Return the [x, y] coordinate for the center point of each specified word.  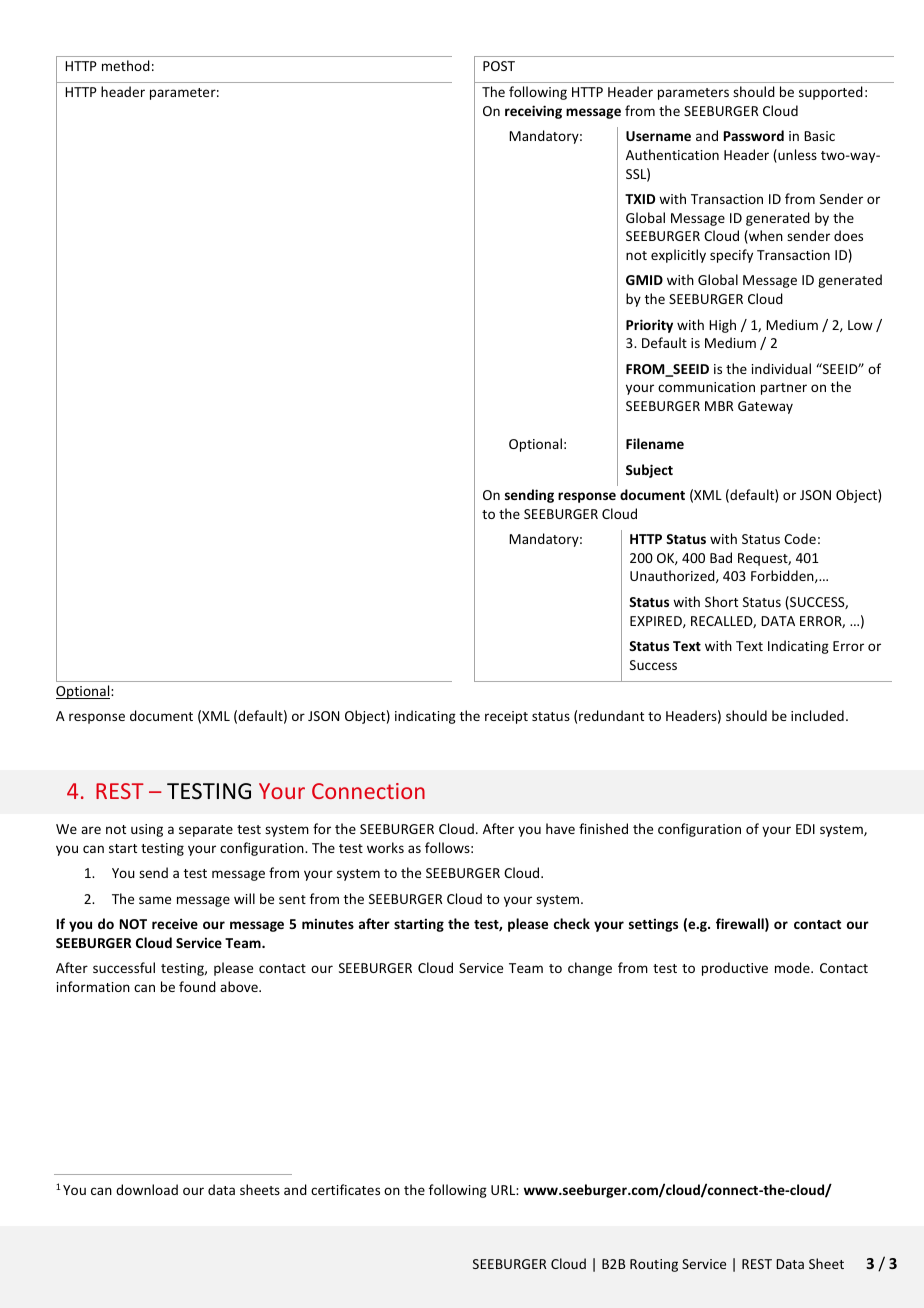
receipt [506, 717]
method [126, 65]
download [147, 1189]
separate [206, 831]
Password [754, 135]
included [817, 715]
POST [499, 66]
